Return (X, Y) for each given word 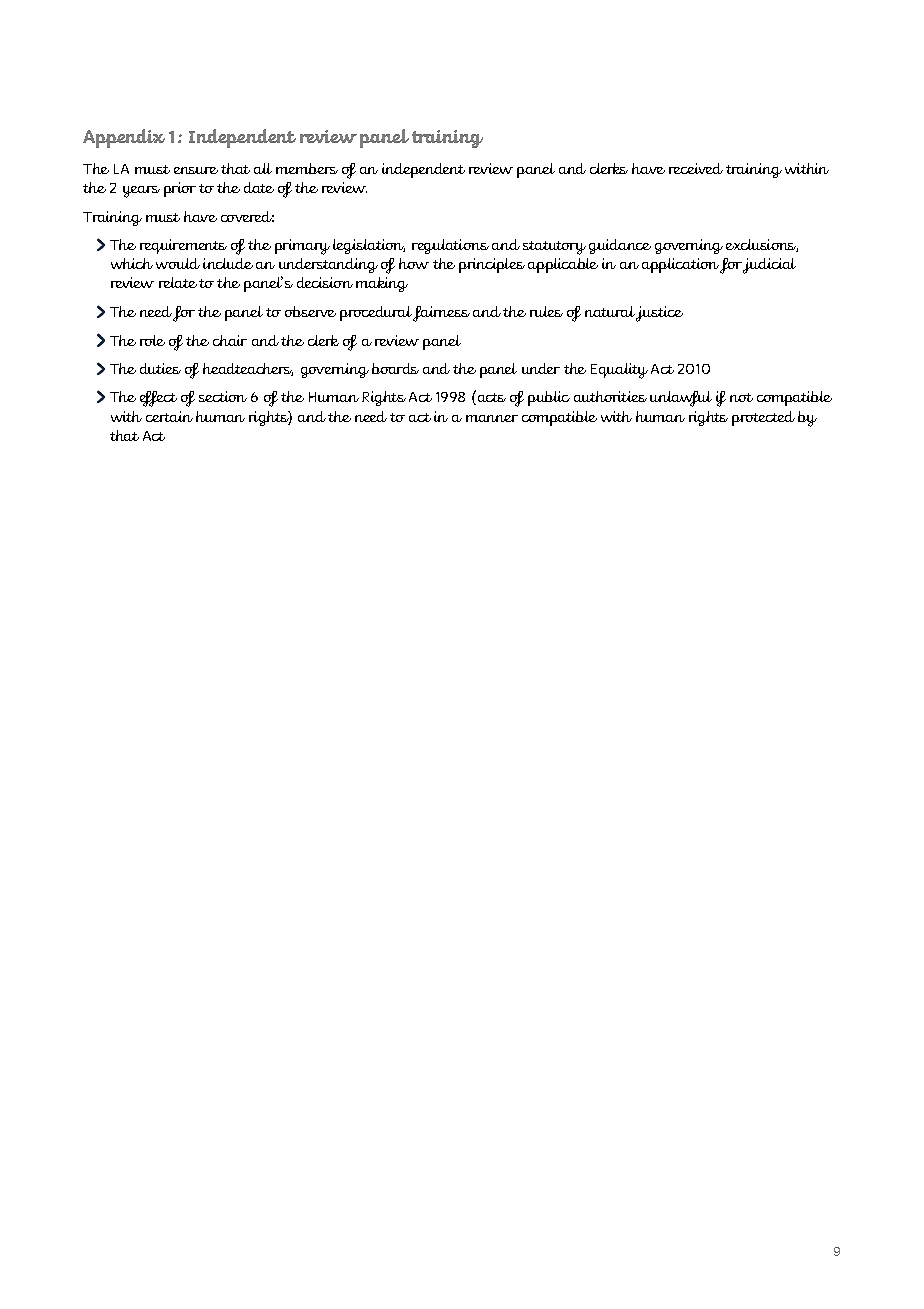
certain (169, 416)
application (680, 265)
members (307, 168)
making (382, 284)
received (696, 168)
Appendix (124, 138)
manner (492, 418)
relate (178, 282)
